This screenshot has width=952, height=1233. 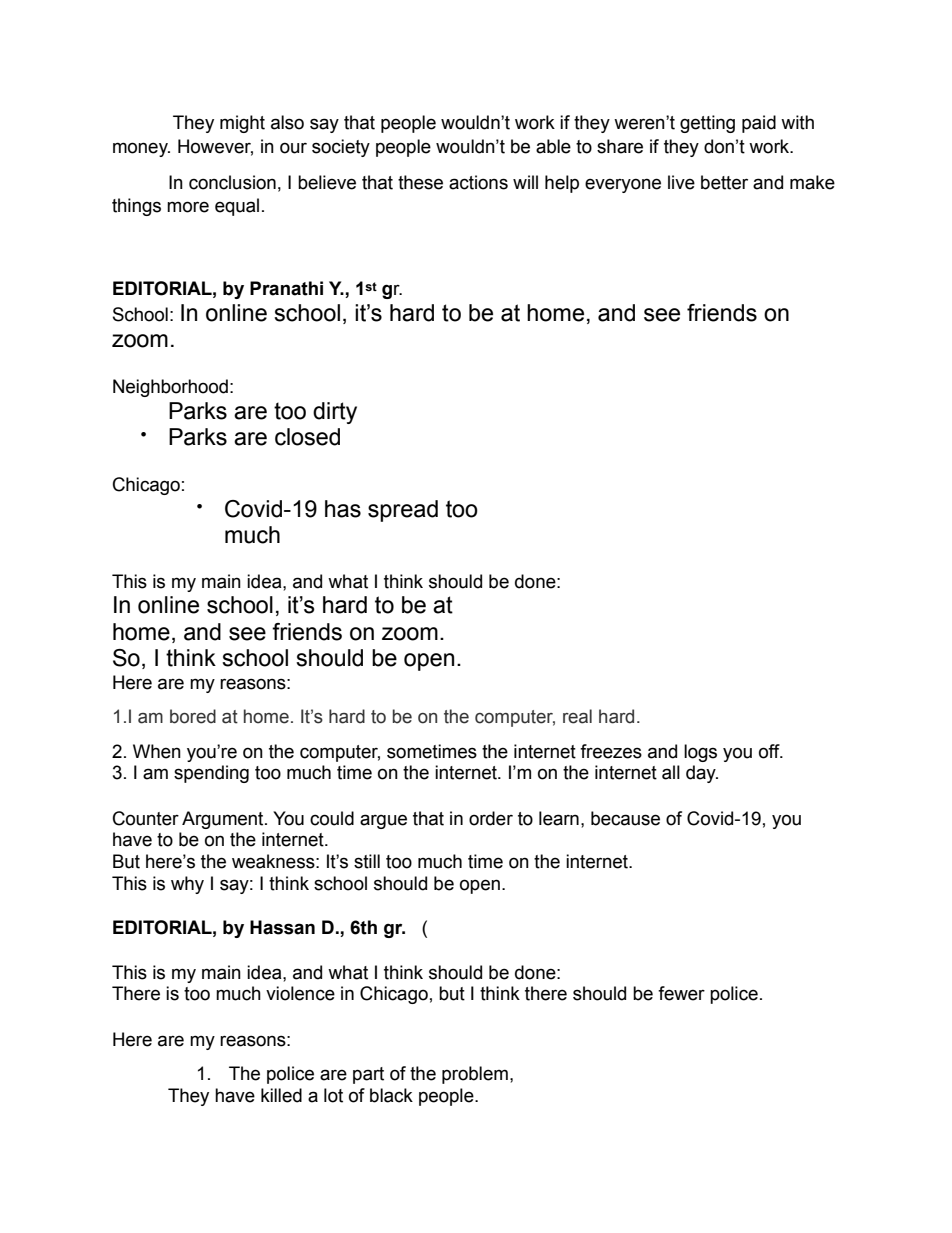 I want to click on closed, so click(x=307, y=437).
